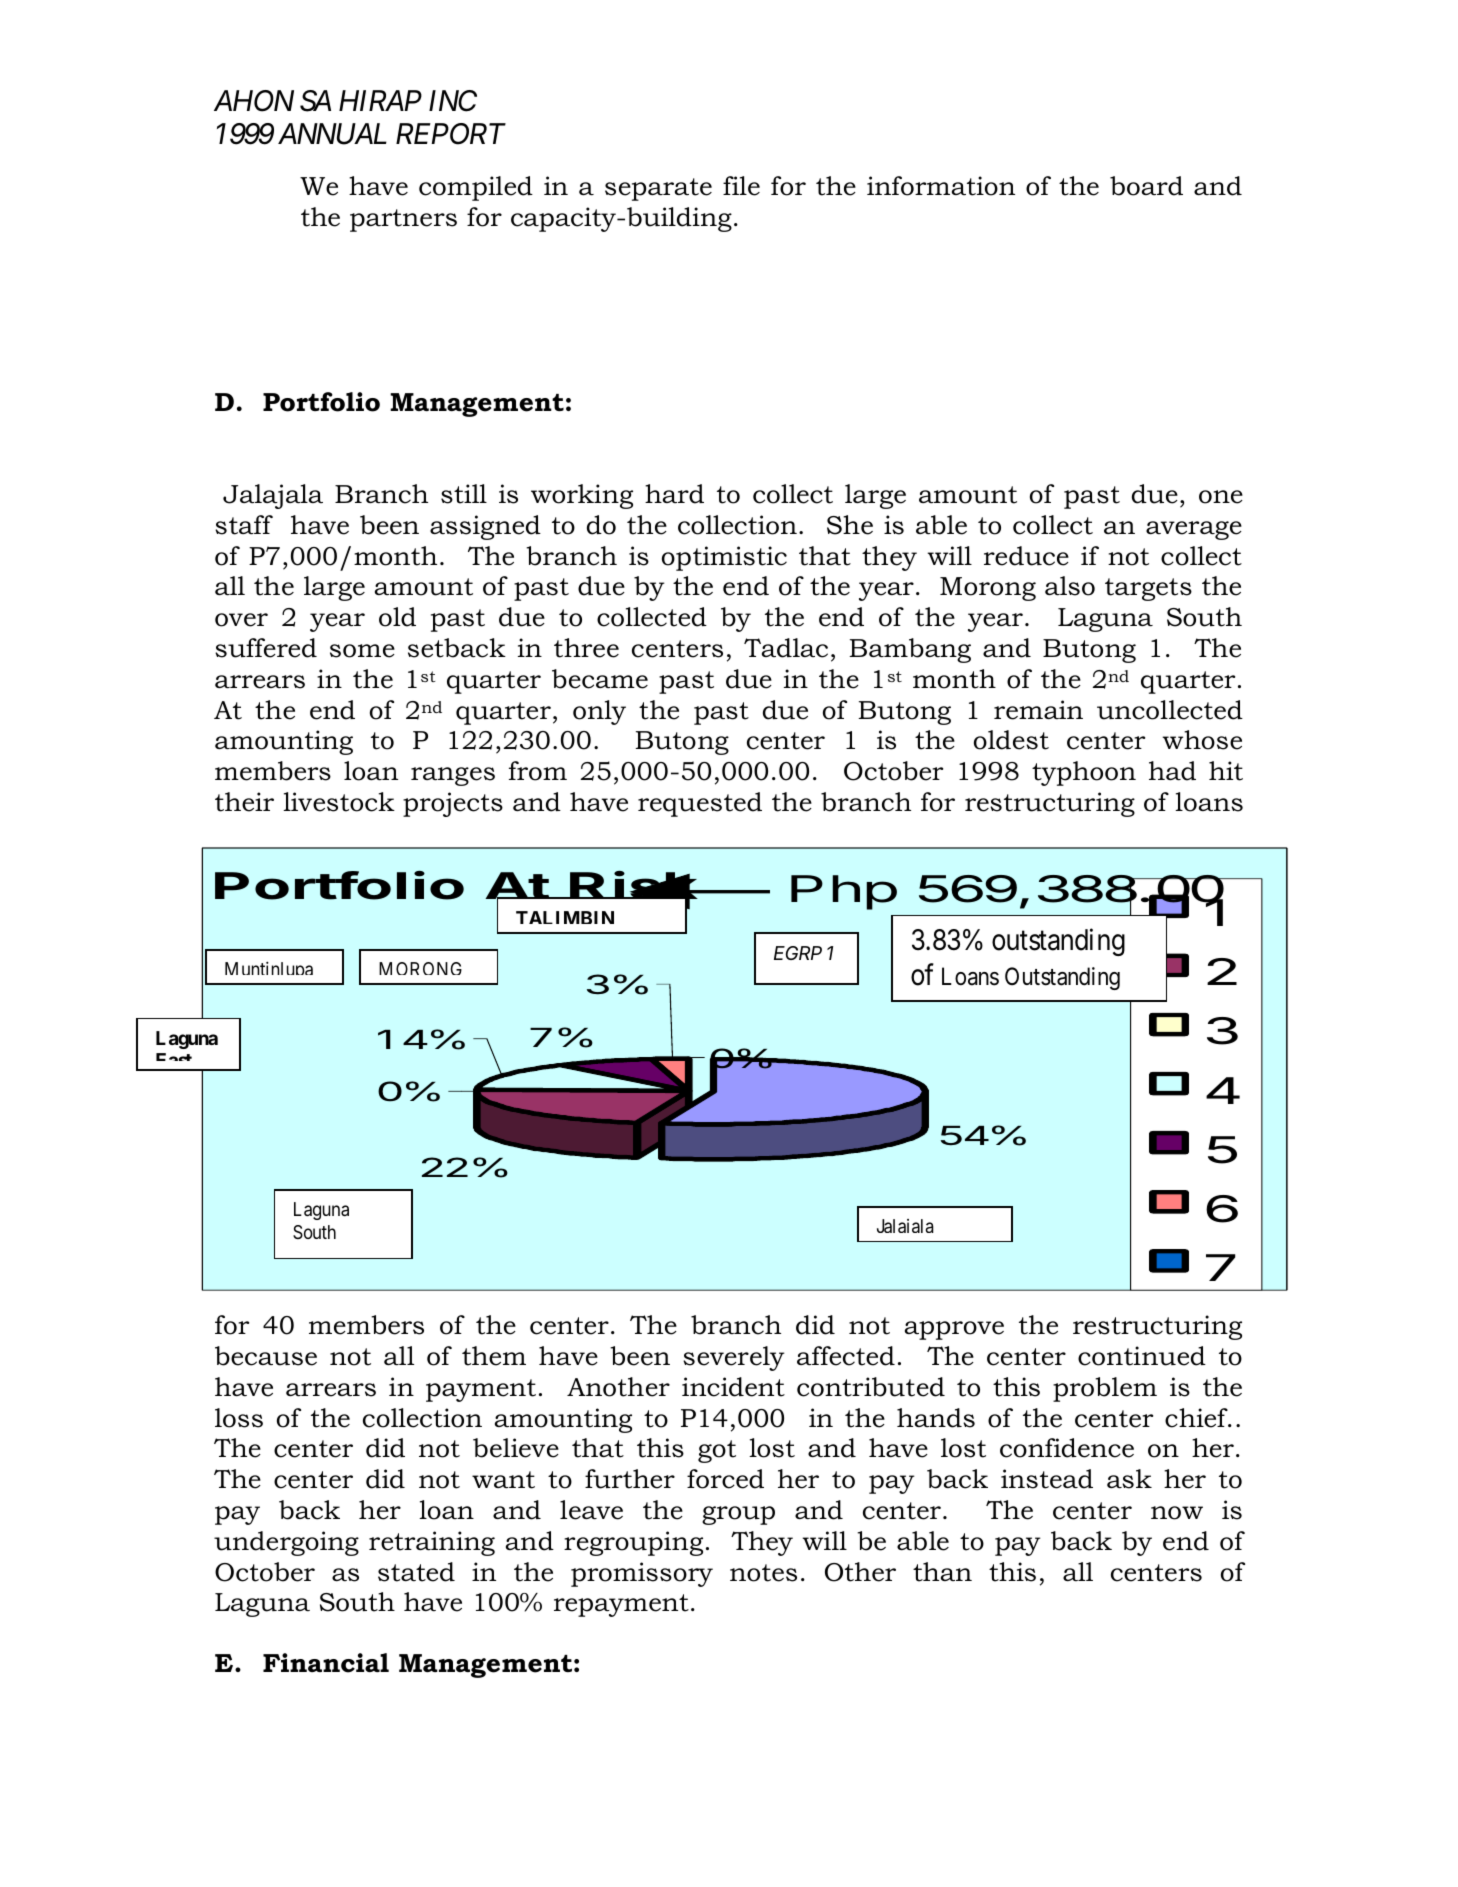 Image resolution: width=1458 pixels, height=1887 pixels. I want to click on promissory, so click(642, 1574).
